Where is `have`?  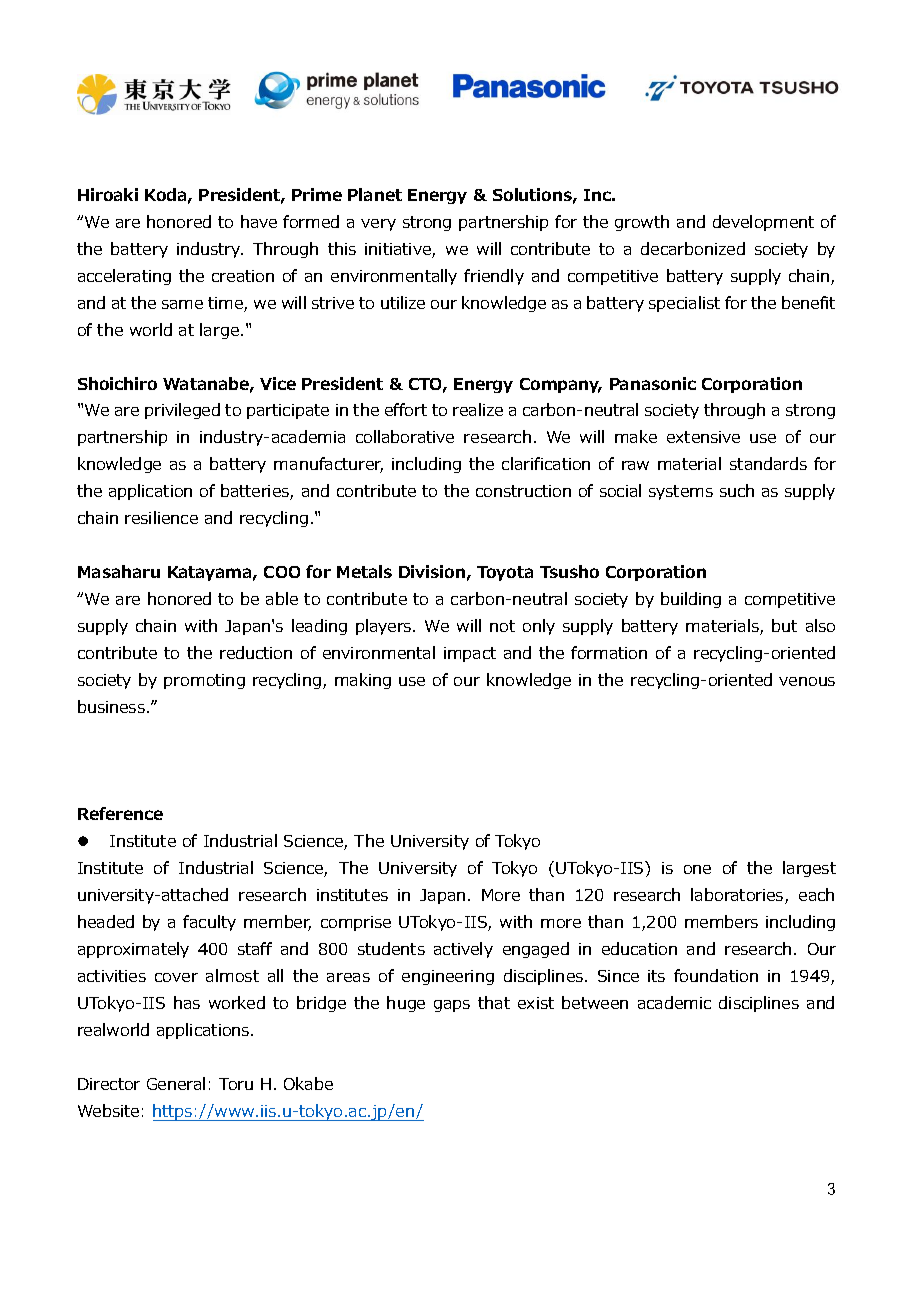 have is located at coordinates (259, 221).
